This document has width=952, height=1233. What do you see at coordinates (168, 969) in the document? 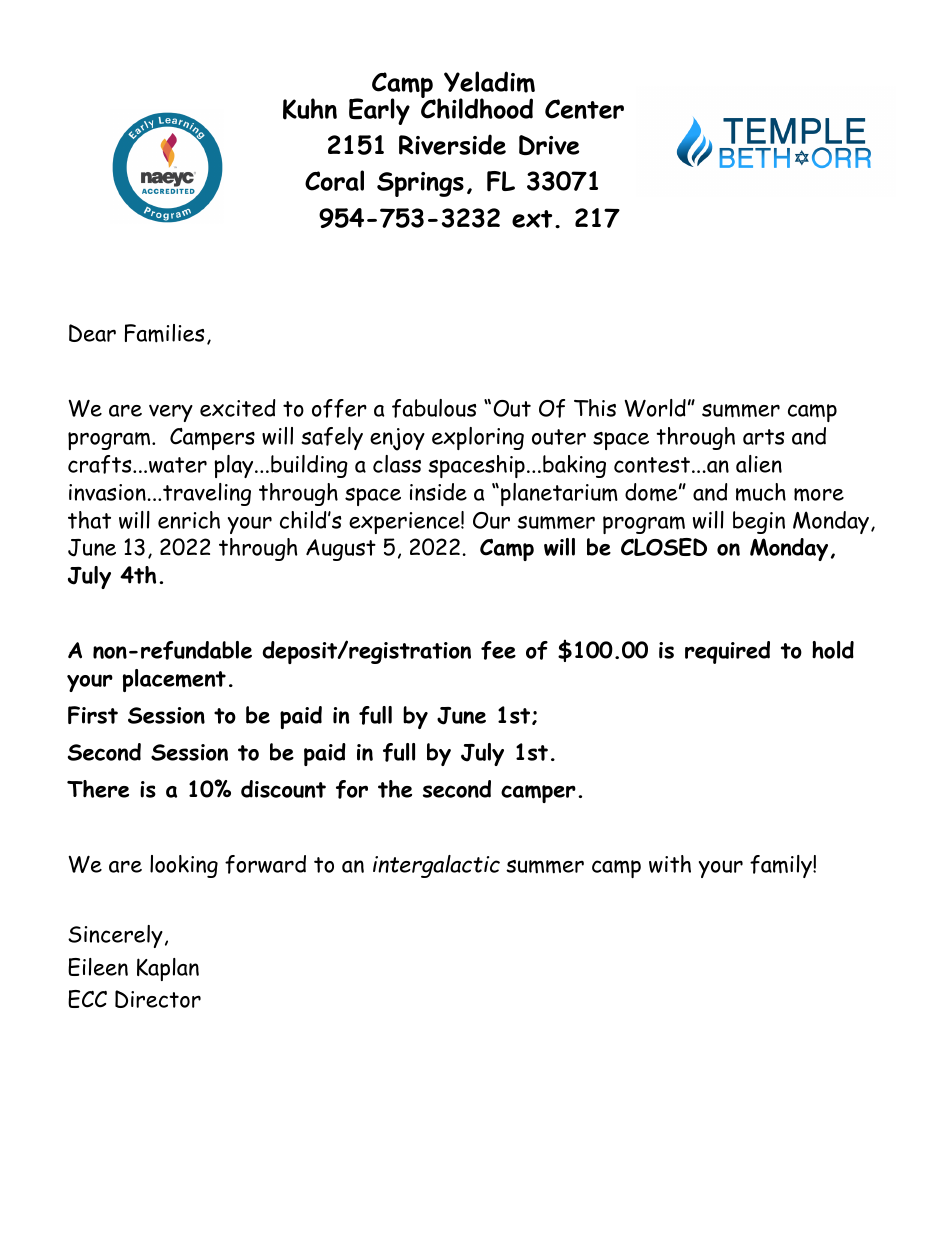
I see `Kaplan` at bounding box center [168, 969].
